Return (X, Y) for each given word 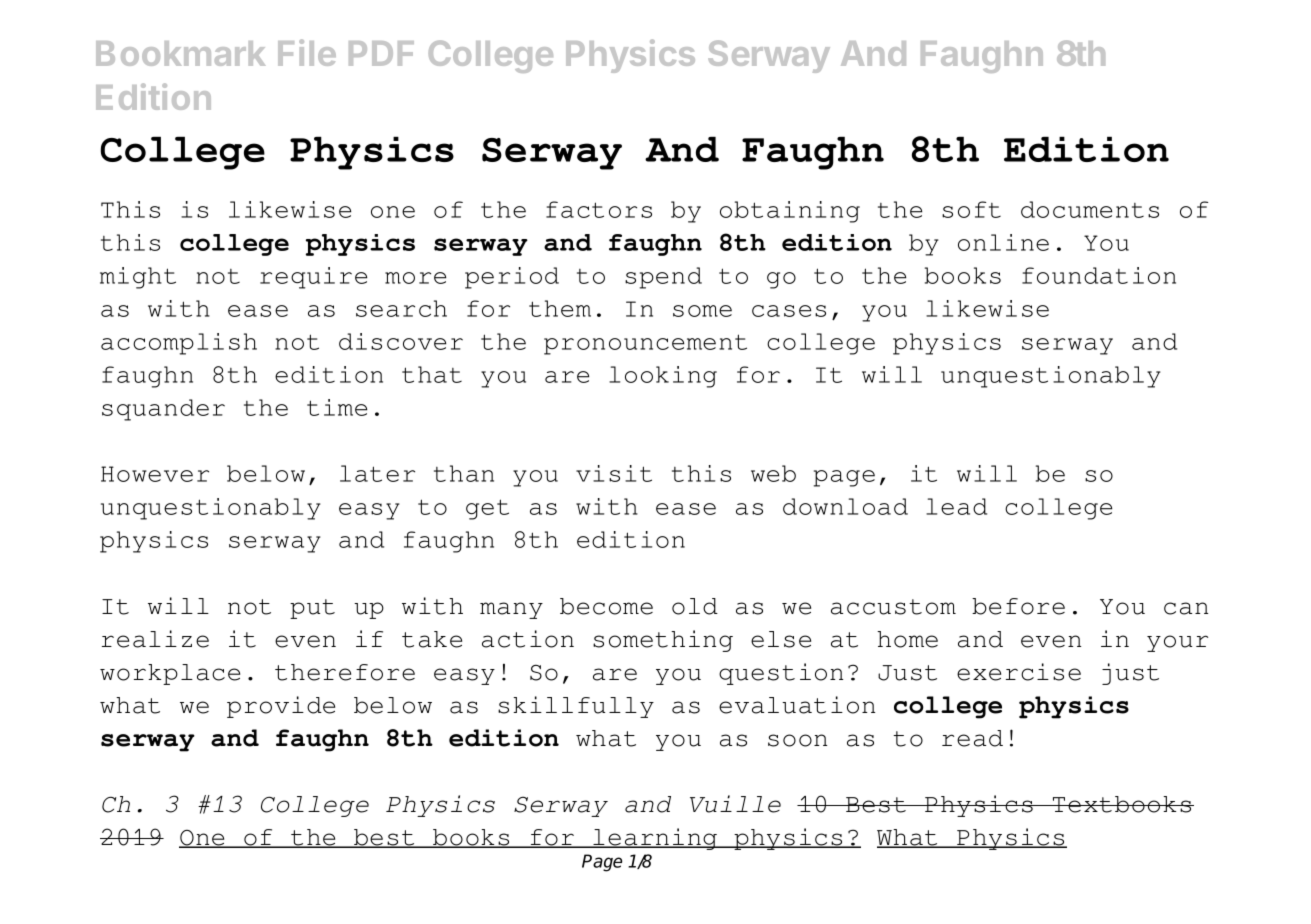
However (155, 474)
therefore (345, 672)
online (1003, 242)
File (307, 52)
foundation (1099, 275)
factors (599, 209)
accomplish (179, 344)
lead (956, 506)
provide (281, 707)
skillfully (576, 707)
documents (1090, 209)
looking (663, 377)
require (313, 278)
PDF (381, 53)
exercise (1019, 672)
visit (614, 473)
